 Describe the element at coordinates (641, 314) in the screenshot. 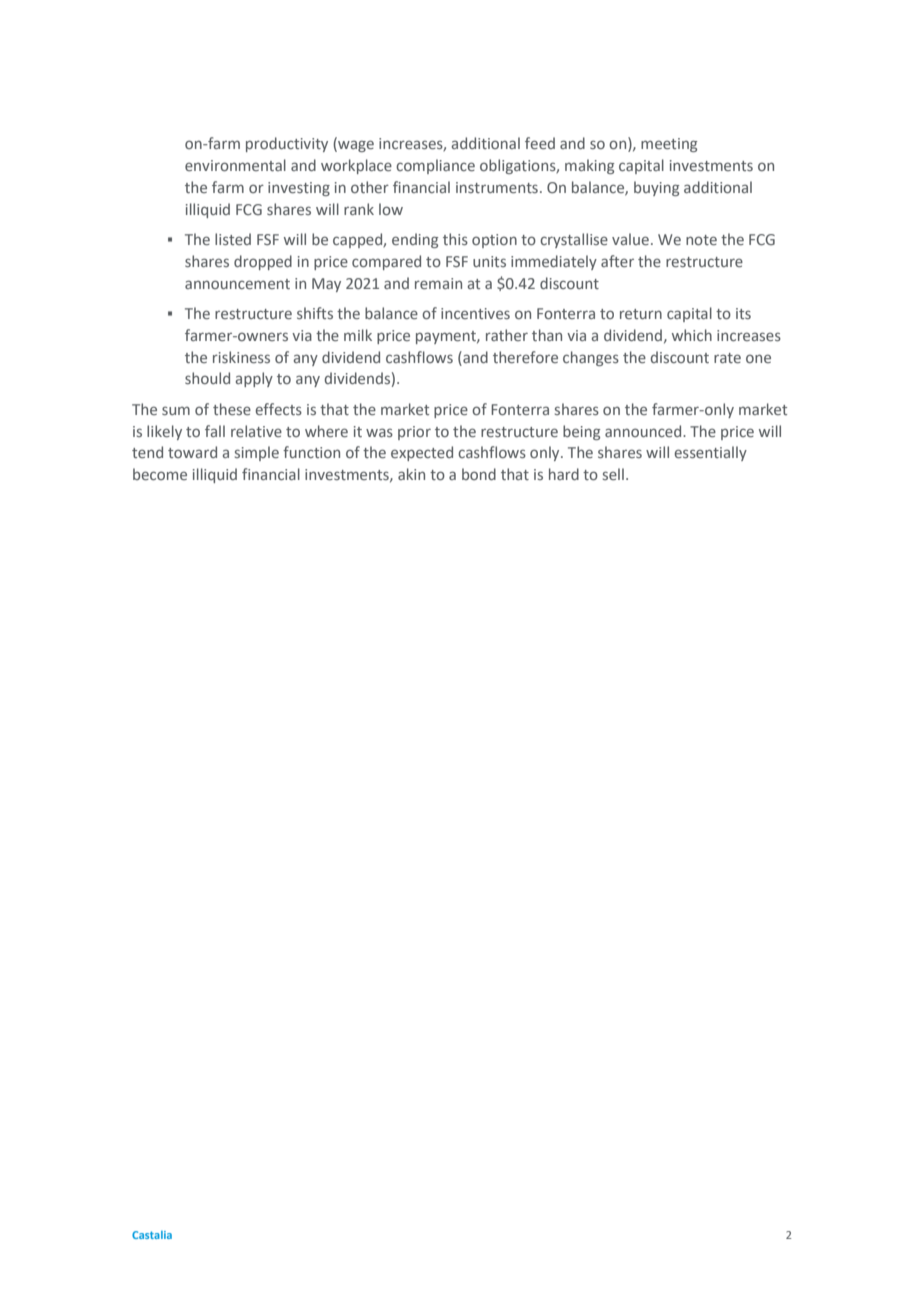

I see `return` at that location.
